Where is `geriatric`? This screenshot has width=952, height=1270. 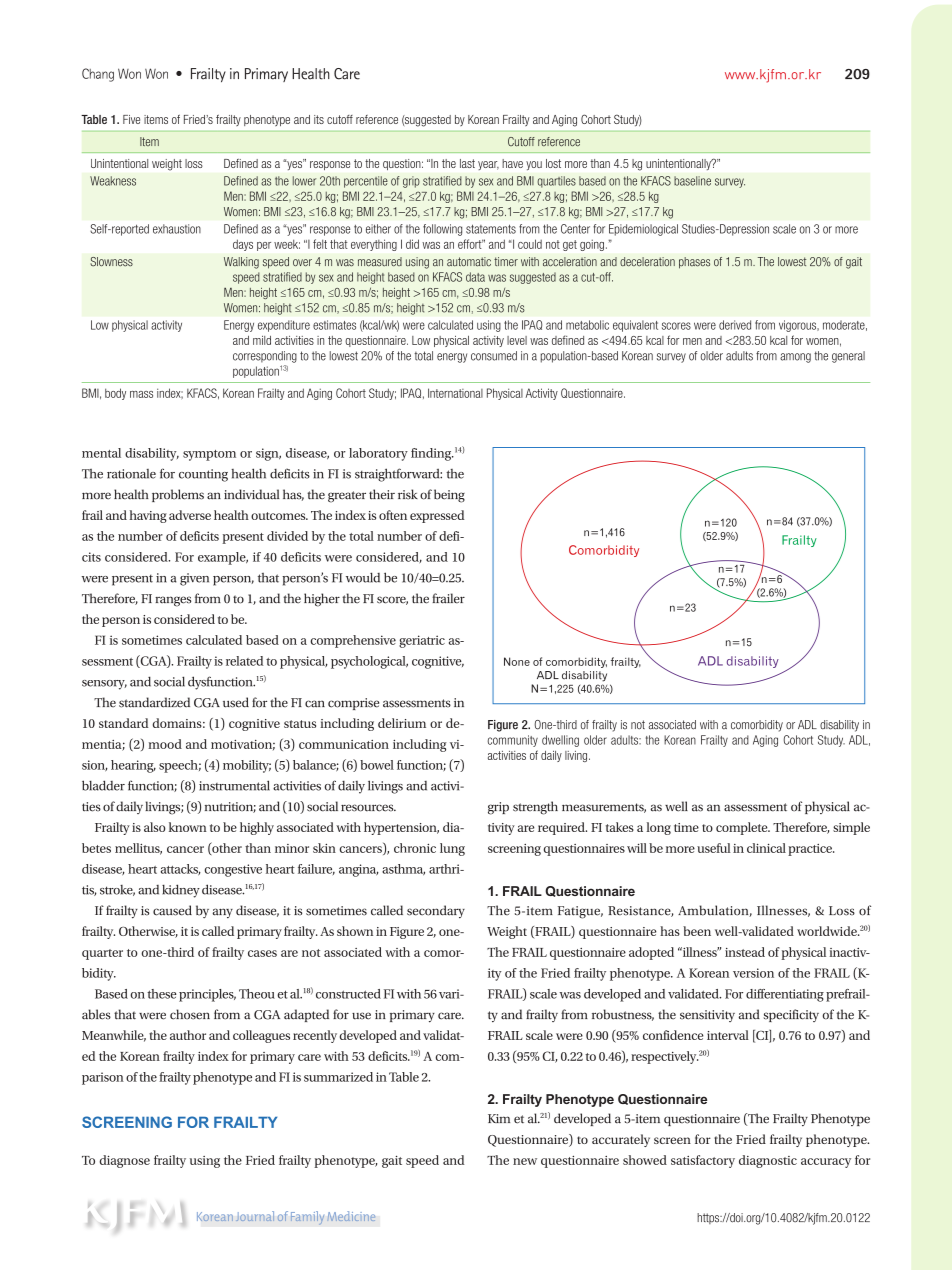 geriatric is located at coordinates (422, 641).
